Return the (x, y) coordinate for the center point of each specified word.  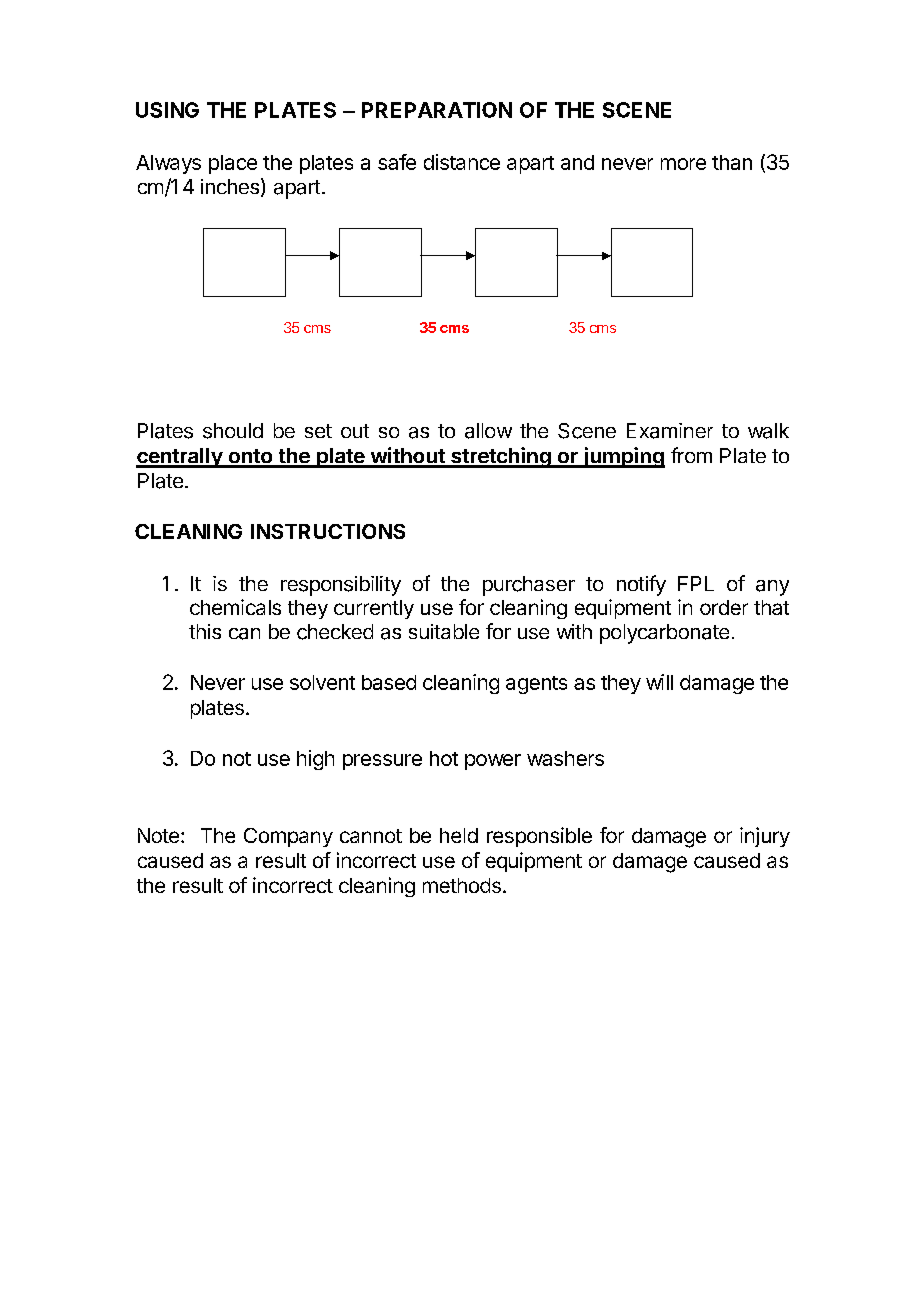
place (233, 164)
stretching (501, 457)
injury (765, 837)
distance (462, 162)
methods (462, 885)
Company (288, 837)
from (691, 455)
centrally (180, 458)
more (683, 164)
